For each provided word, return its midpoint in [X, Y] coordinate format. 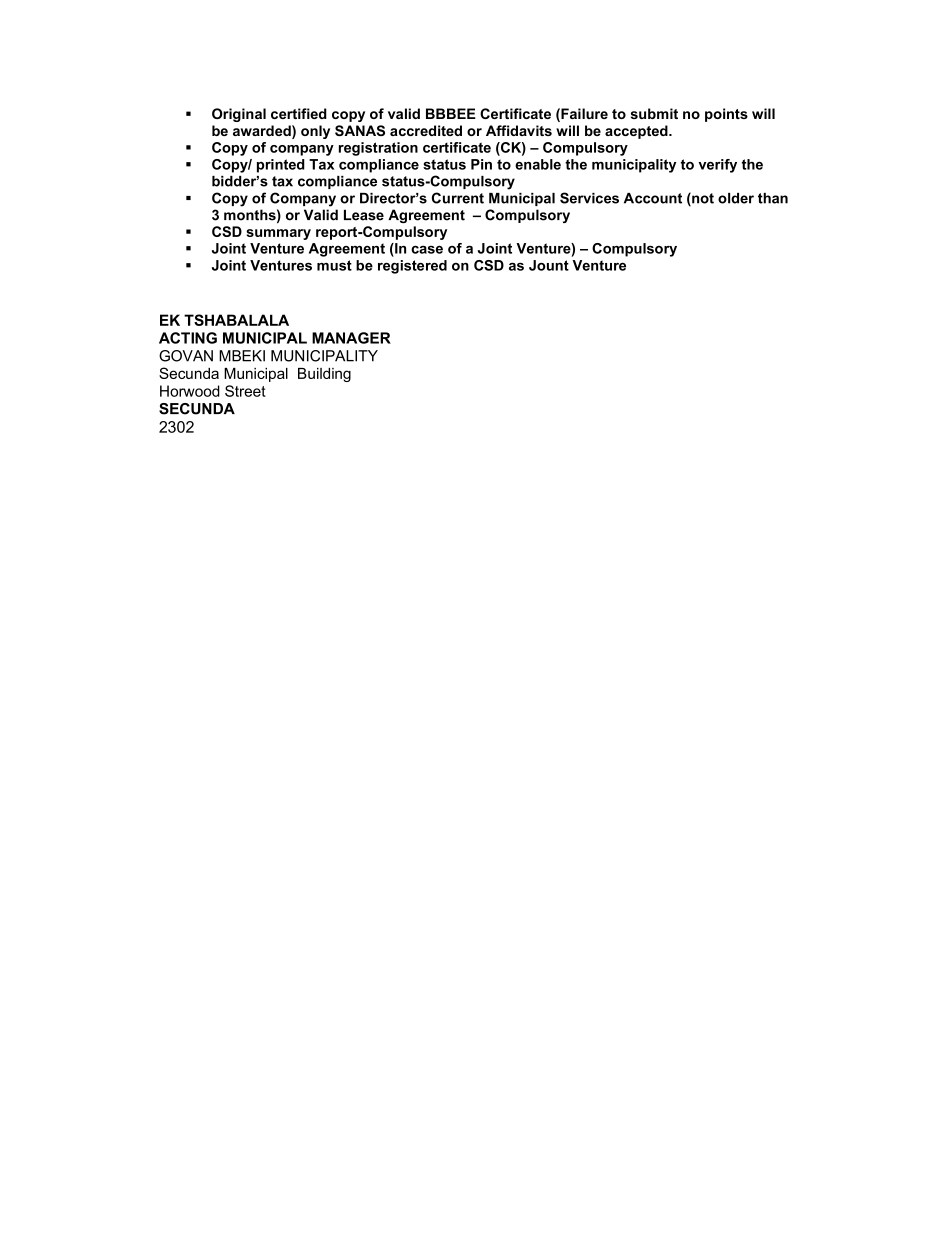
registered [412, 267]
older [736, 198]
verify [717, 166]
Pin [481, 164]
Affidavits [519, 130]
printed [281, 166]
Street [245, 391]
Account [653, 198]
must [334, 265]
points [726, 115]
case [427, 249]
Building [324, 375]
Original [239, 115]
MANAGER [351, 338]
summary [278, 234]
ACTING [188, 338]
